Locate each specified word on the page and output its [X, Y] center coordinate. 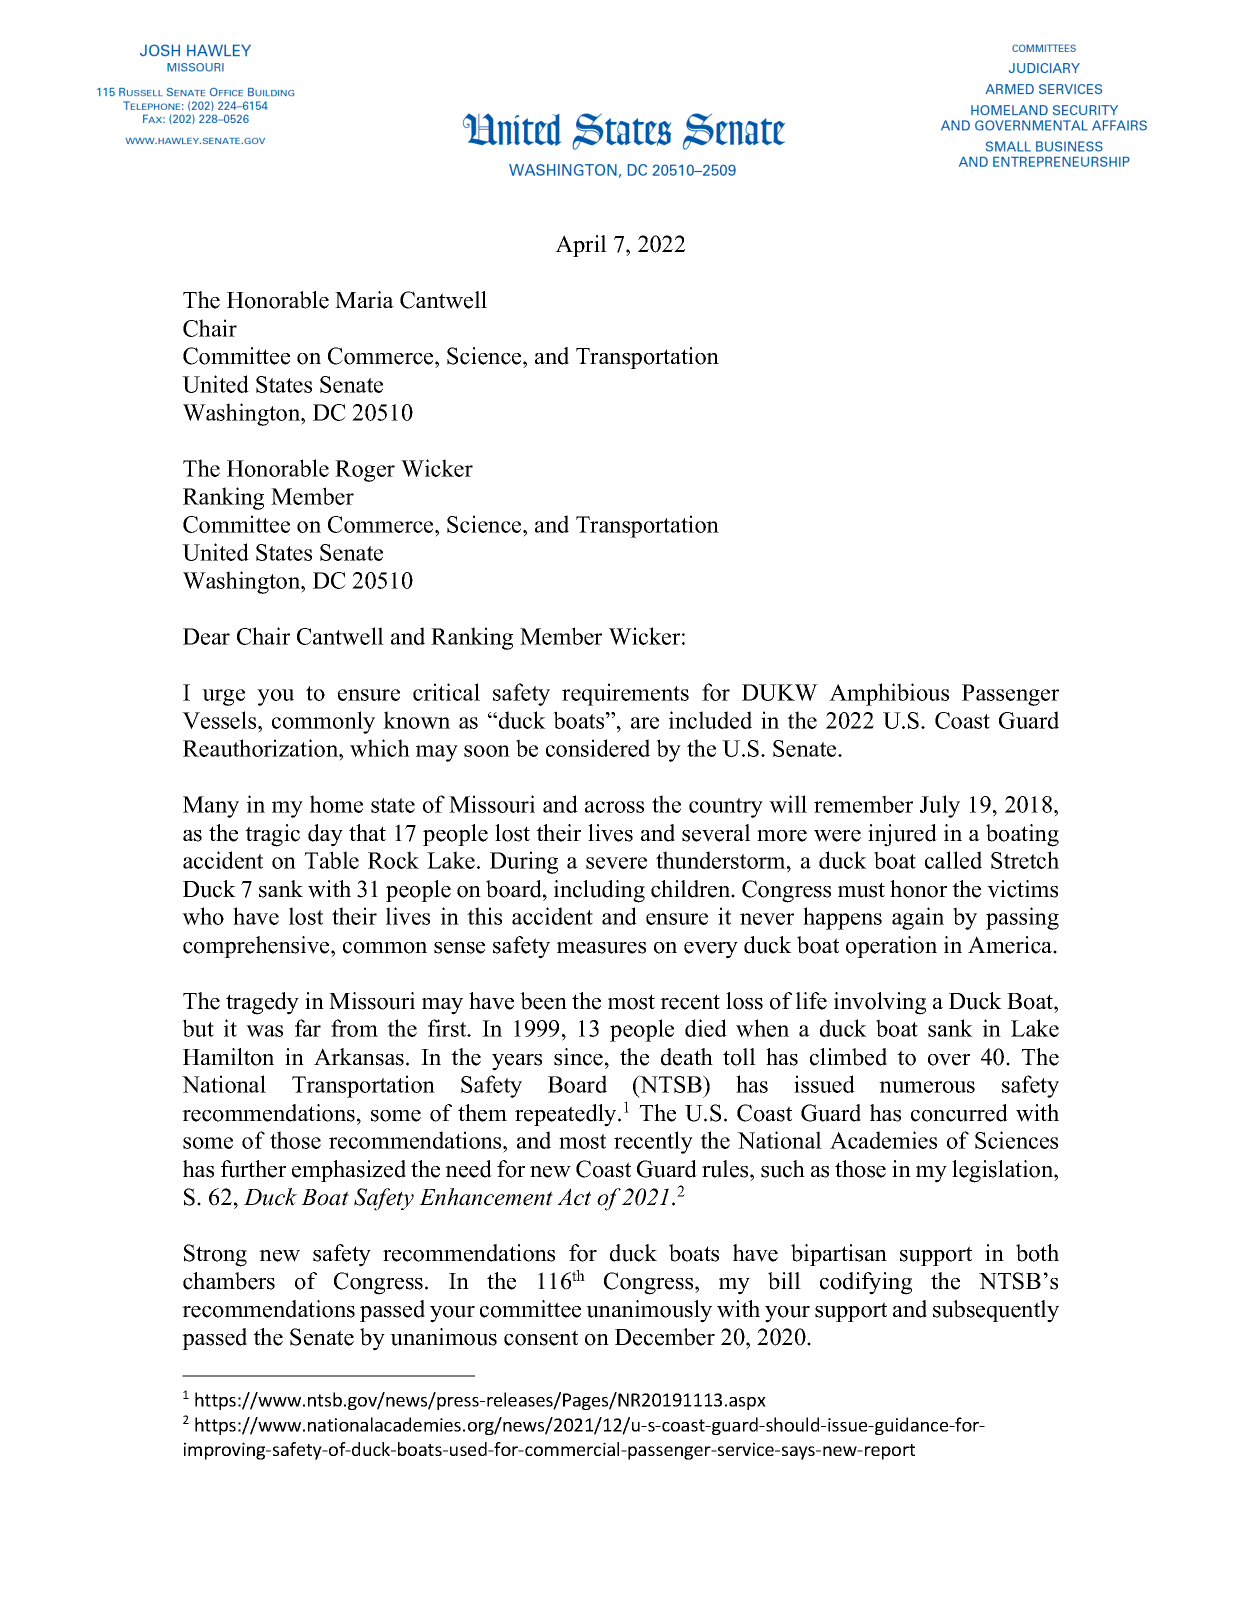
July [940, 806]
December [665, 1337]
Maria [364, 299]
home [336, 804]
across [614, 807]
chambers [229, 1281]
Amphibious [889, 694]
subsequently [996, 1311]
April [581, 246]
